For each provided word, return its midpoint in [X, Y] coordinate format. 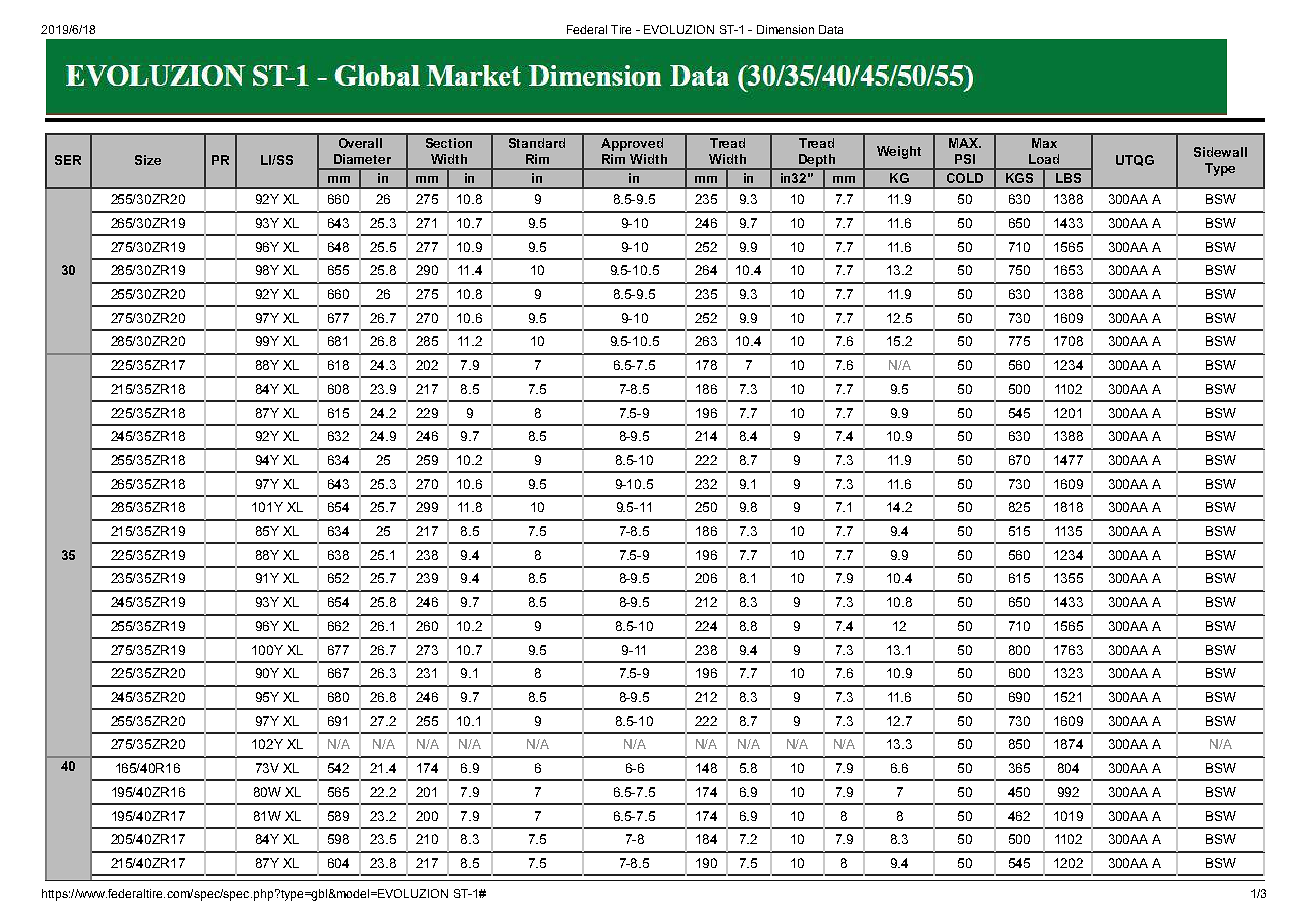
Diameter [362, 159]
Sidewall [1220, 152]
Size [148, 160]
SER [68, 160]
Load [1044, 159]
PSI [965, 159]
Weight [899, 152]
